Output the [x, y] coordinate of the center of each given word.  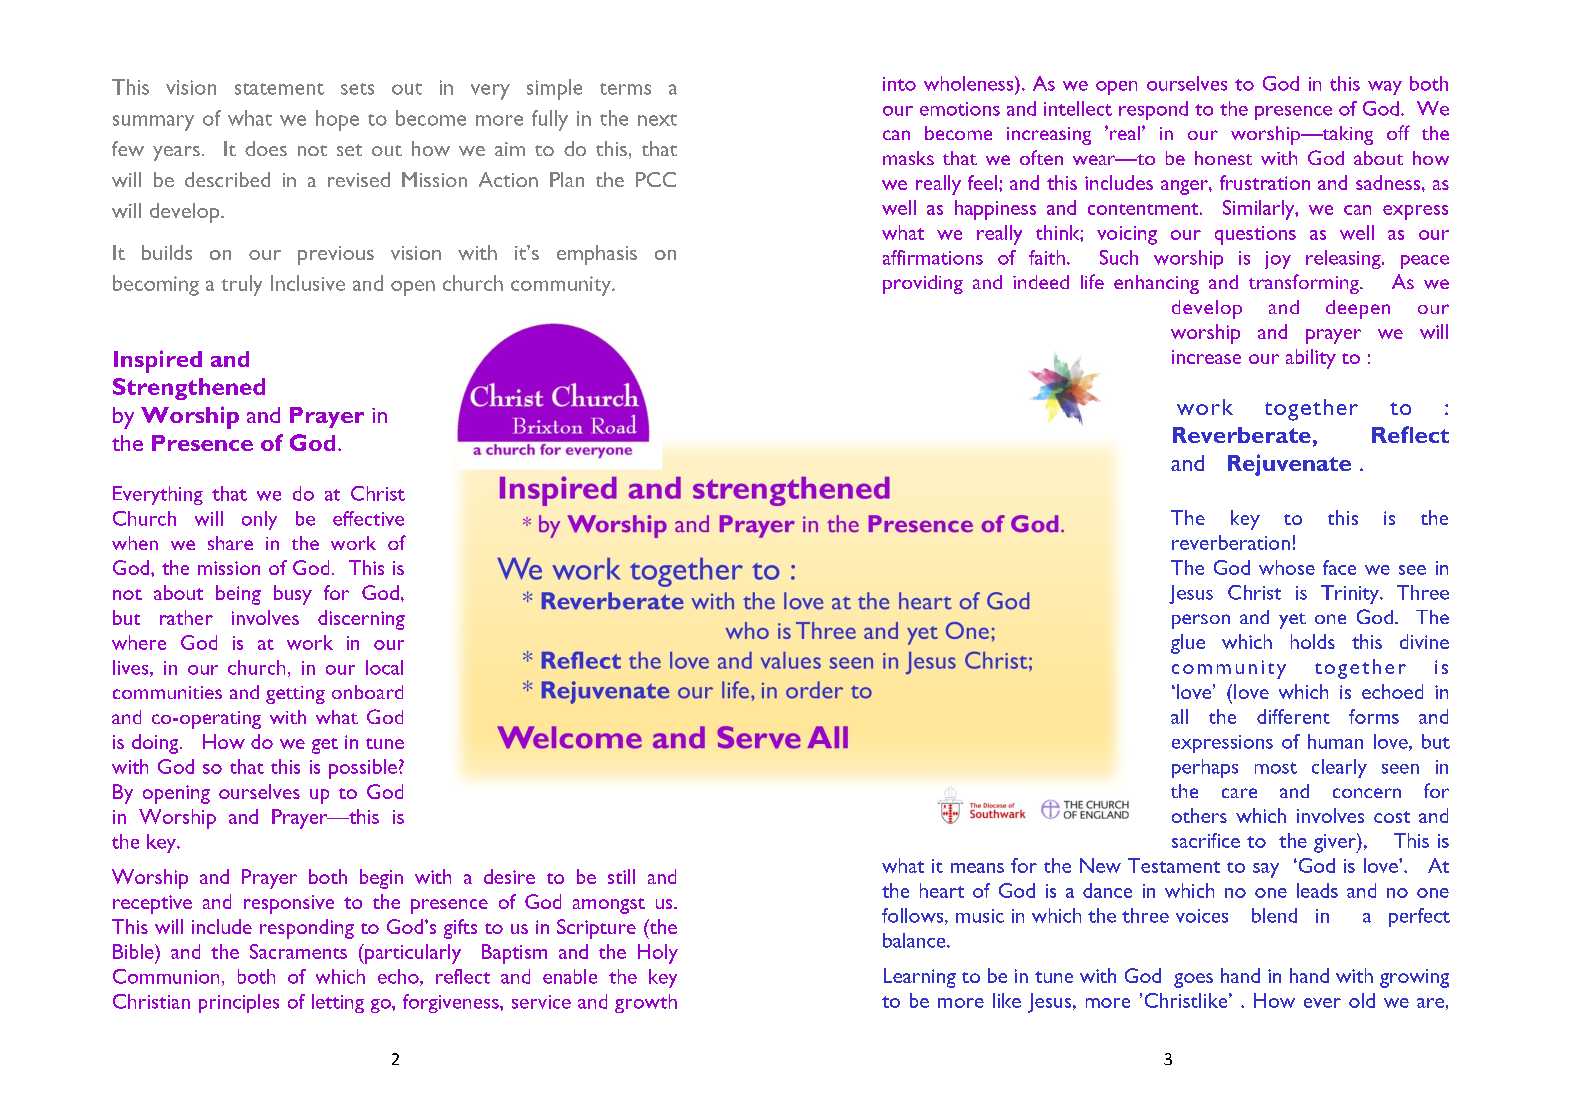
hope [337, 120]
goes [1193, 980]
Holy [658, 954]
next [657, 120]
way [1385, 88]
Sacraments [298, 951]
